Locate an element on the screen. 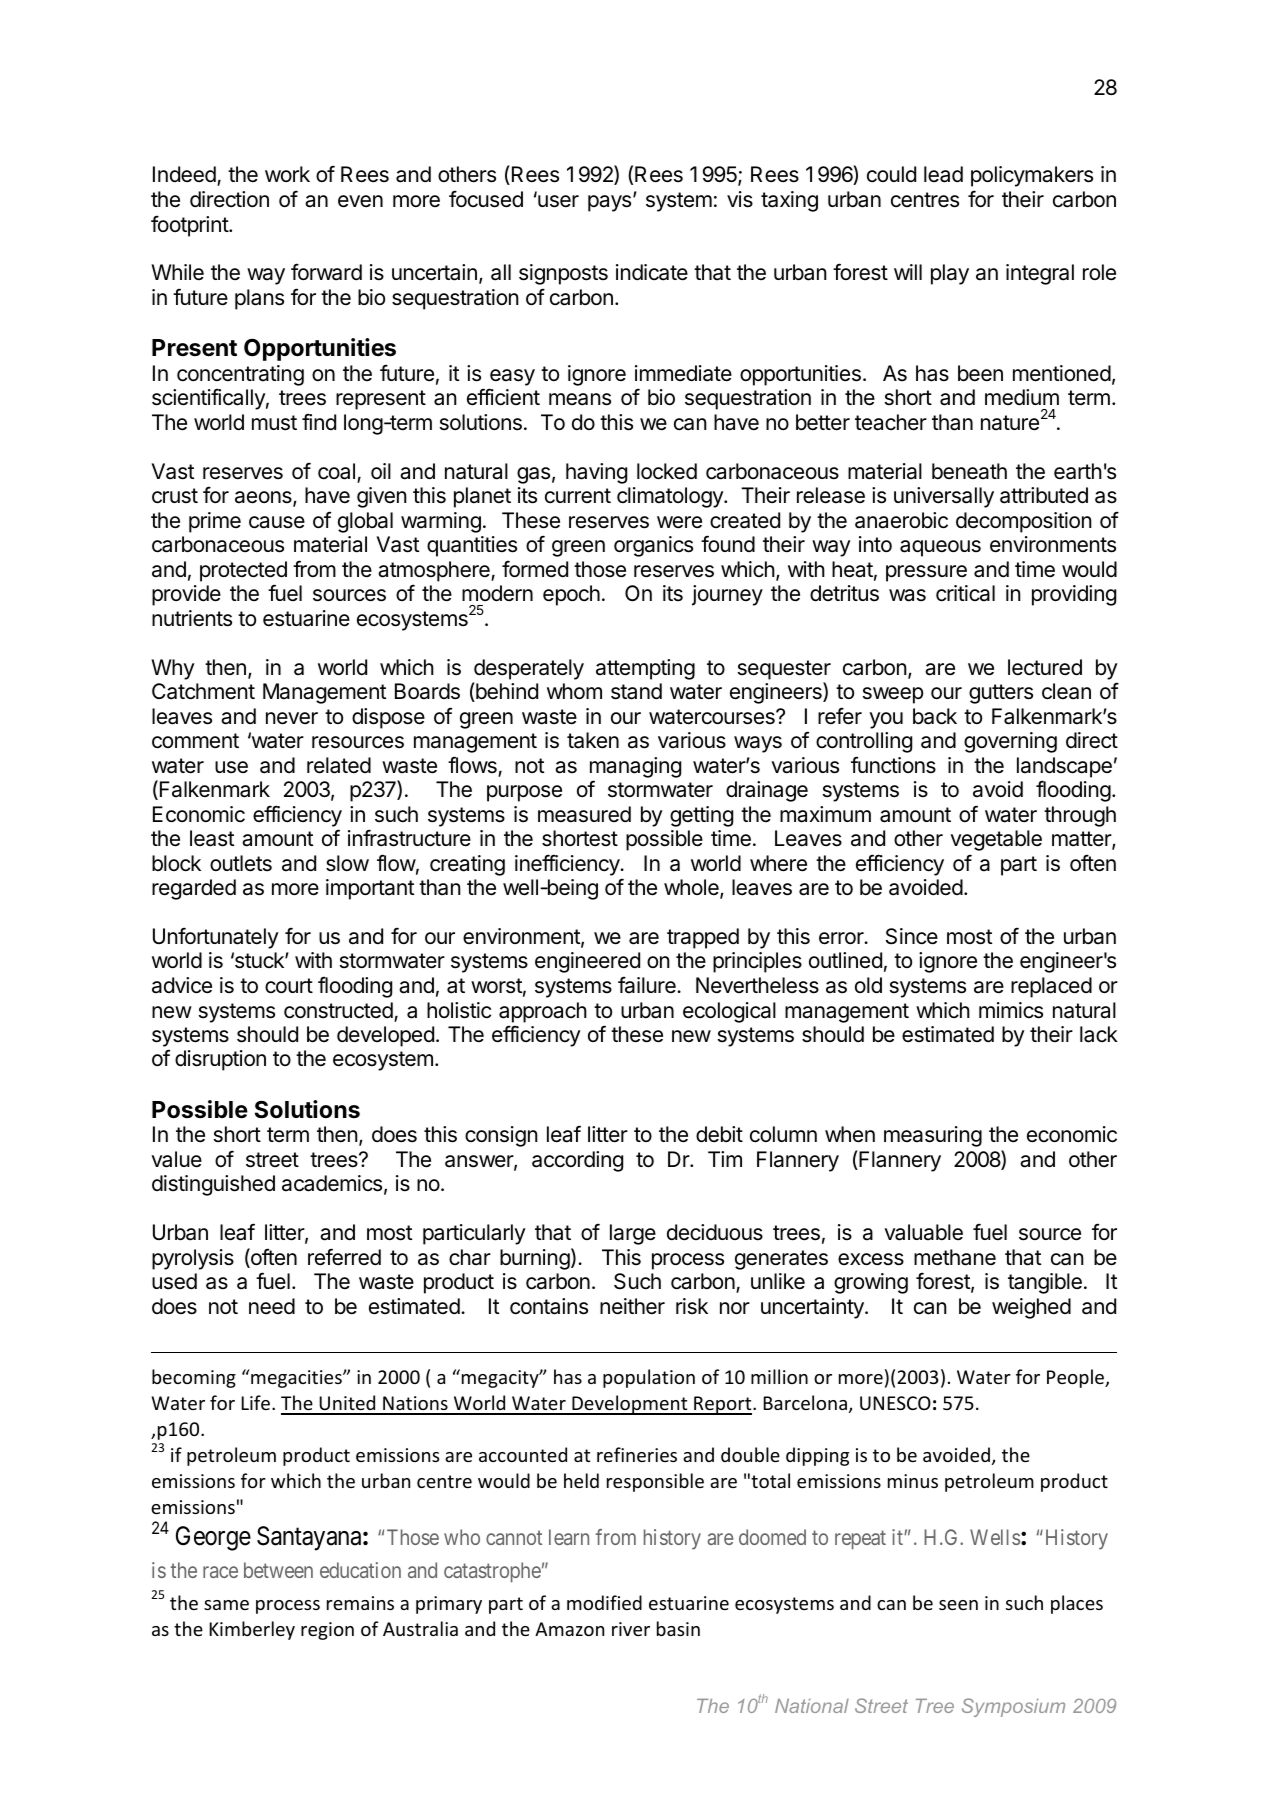 This screenshot has width=1267, height=1793. Catchment is located at coordinates (203, 691).
